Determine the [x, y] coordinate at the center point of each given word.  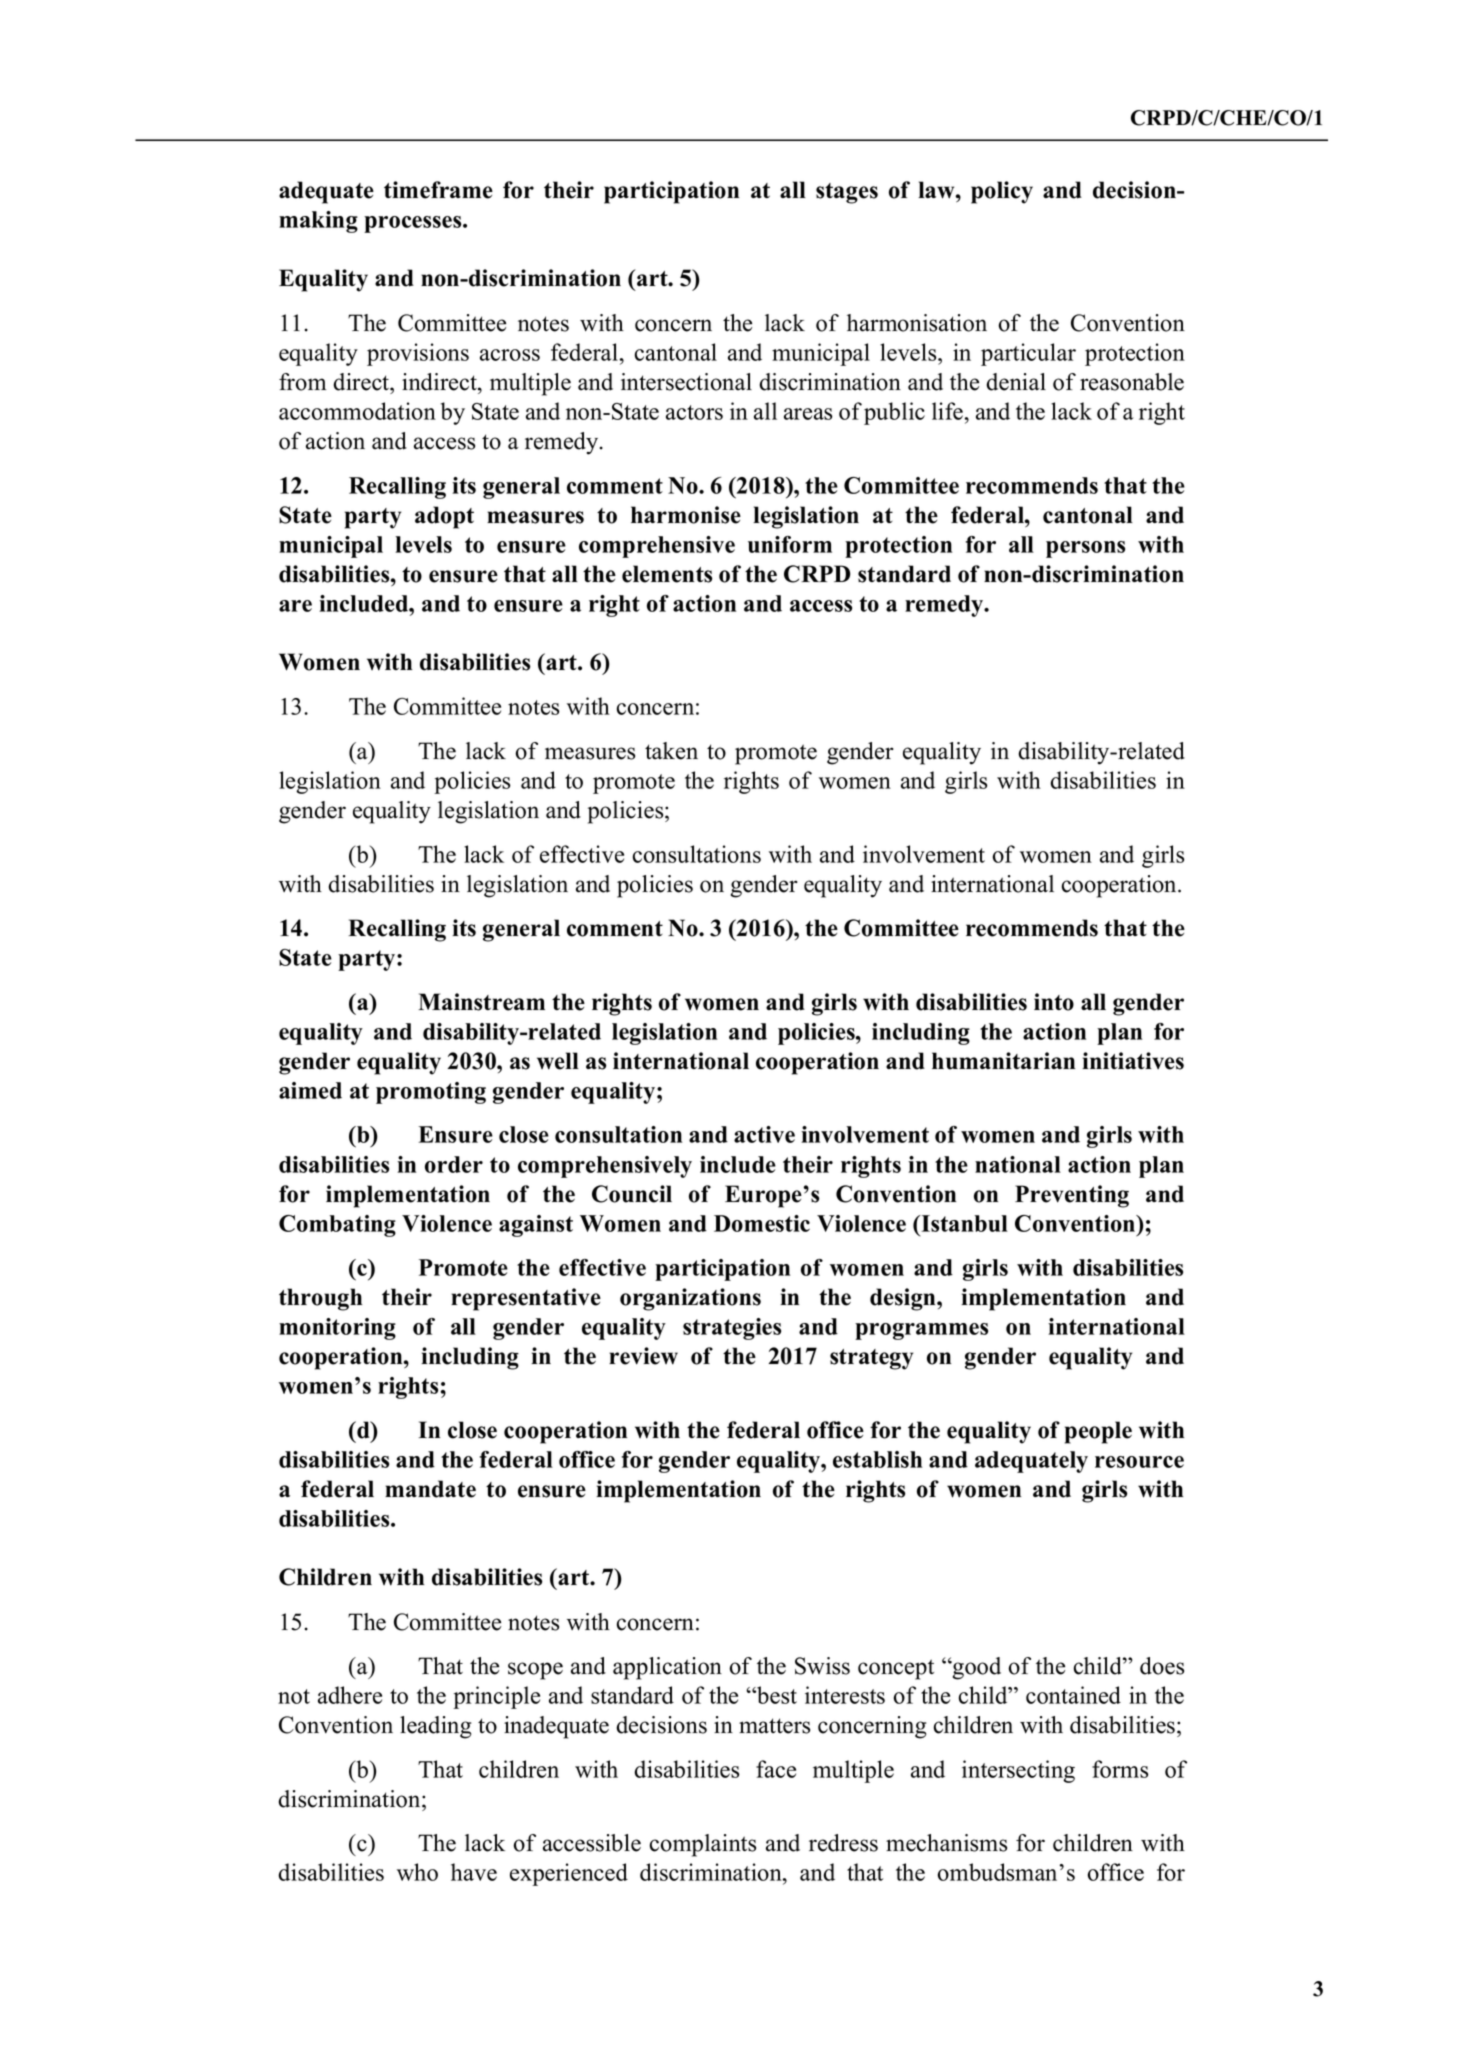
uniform [790, 544]
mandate [430, 1489]
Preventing [1072, 1196]
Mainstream [481, 1002]
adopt [444, 517]
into [1054, 1002]
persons [1085, 549]
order [454, 1164]
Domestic [762, 1223]
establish [877, 1459]
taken [671, 751]
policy [1002, 192]
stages [847, 193]
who [417, 1872]
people [1098, 1432]
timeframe [438, 190]
